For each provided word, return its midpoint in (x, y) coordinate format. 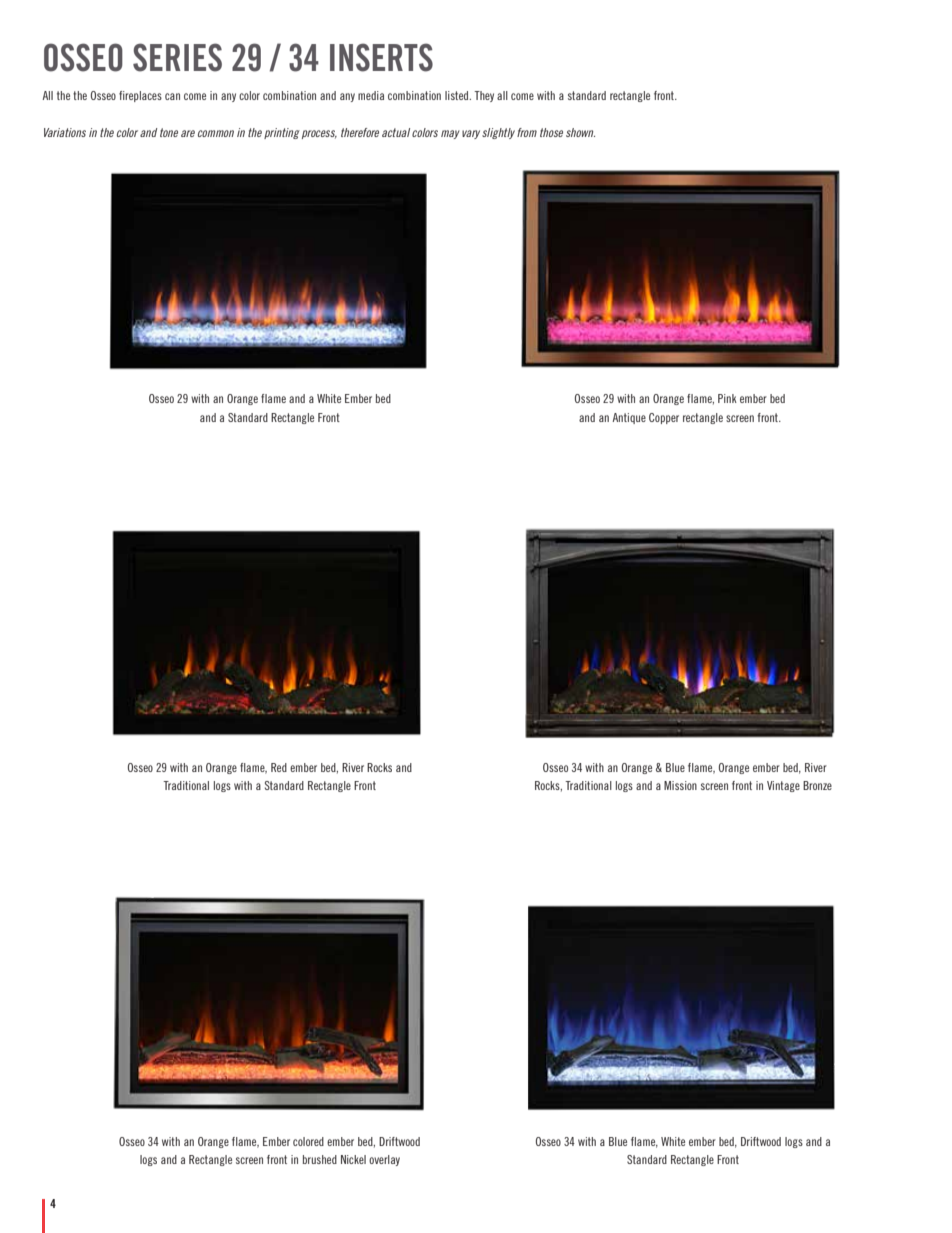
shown (580, 132)
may (450, 134)
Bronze (817, 785)
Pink (727, 398)
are (188, 133)
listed (458, 95)
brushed (319, 1159)
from (527, 132)
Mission (680, 785)
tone (169, 132)
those (551, 132)
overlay (384, 1160)
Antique (629, 418)
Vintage (783, 786)
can (172, 96)
